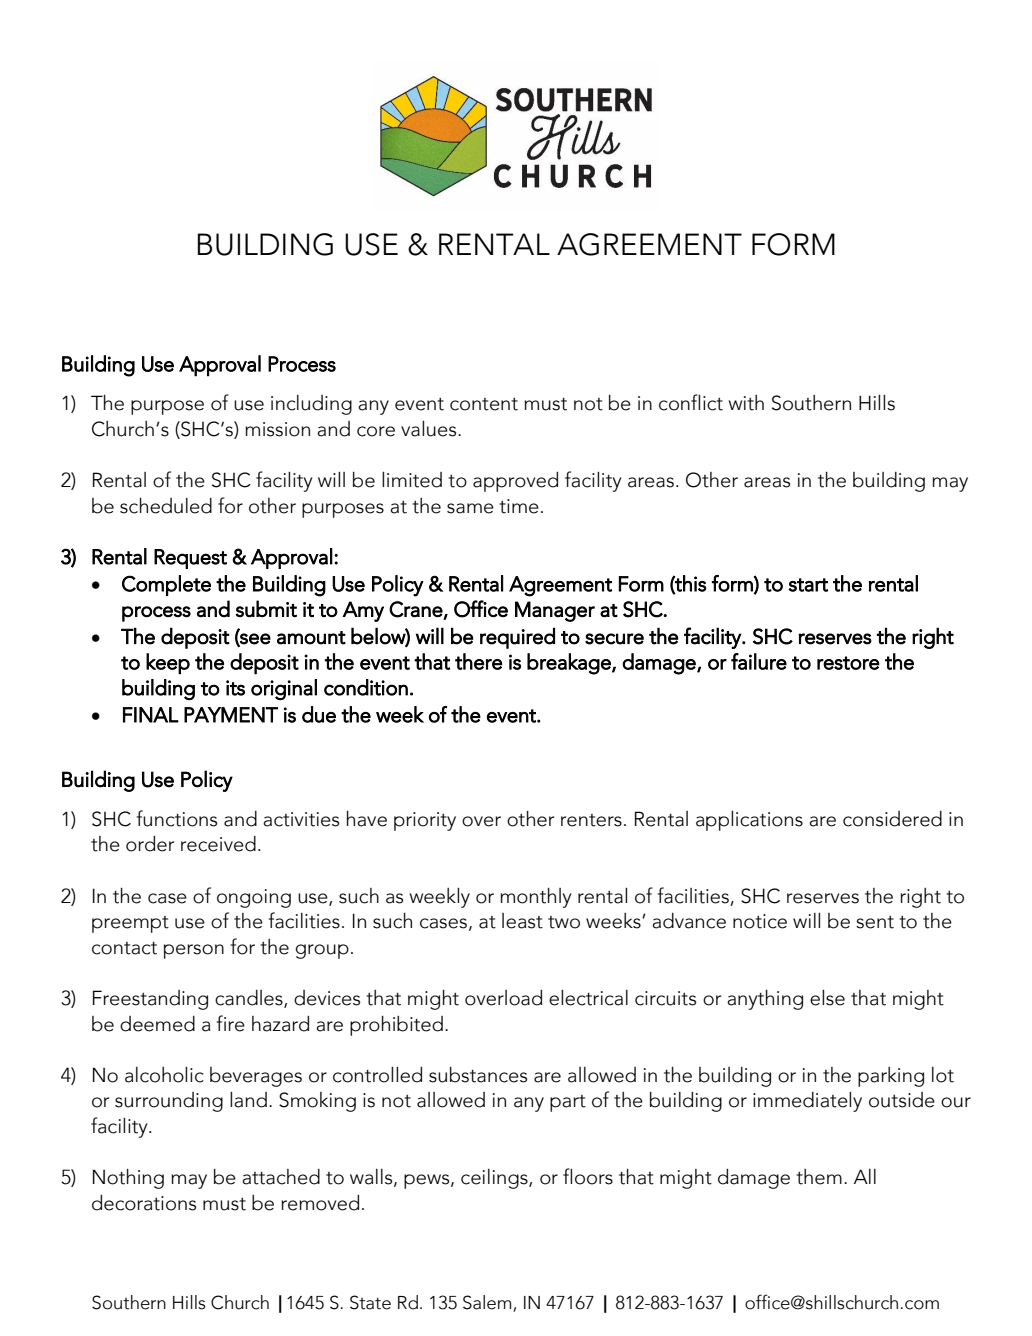  I want to click on with, so click(746, 403).
